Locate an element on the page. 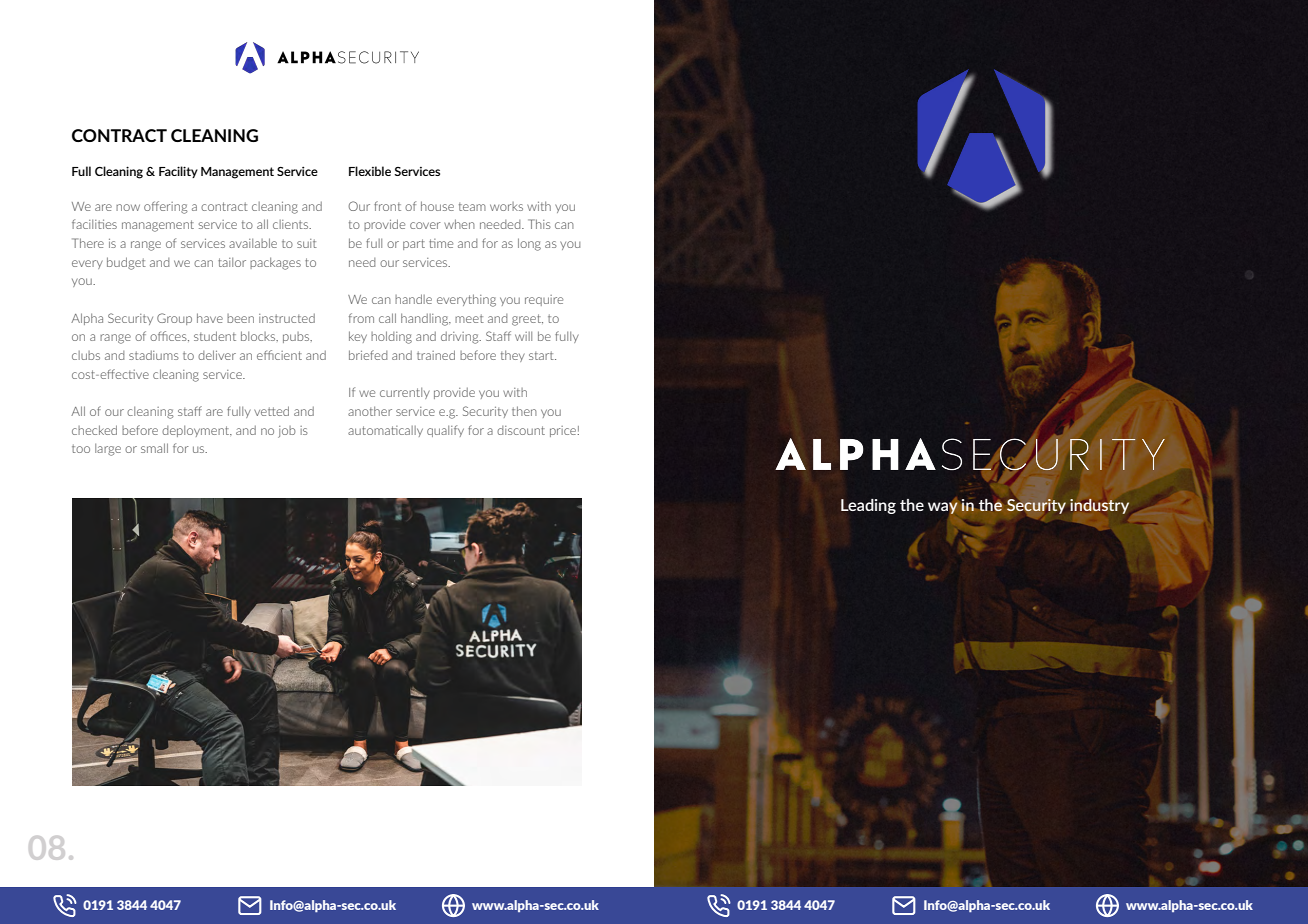 The width and height of the page is (1308, 924). industry is located at coordinates (1099, 506).
